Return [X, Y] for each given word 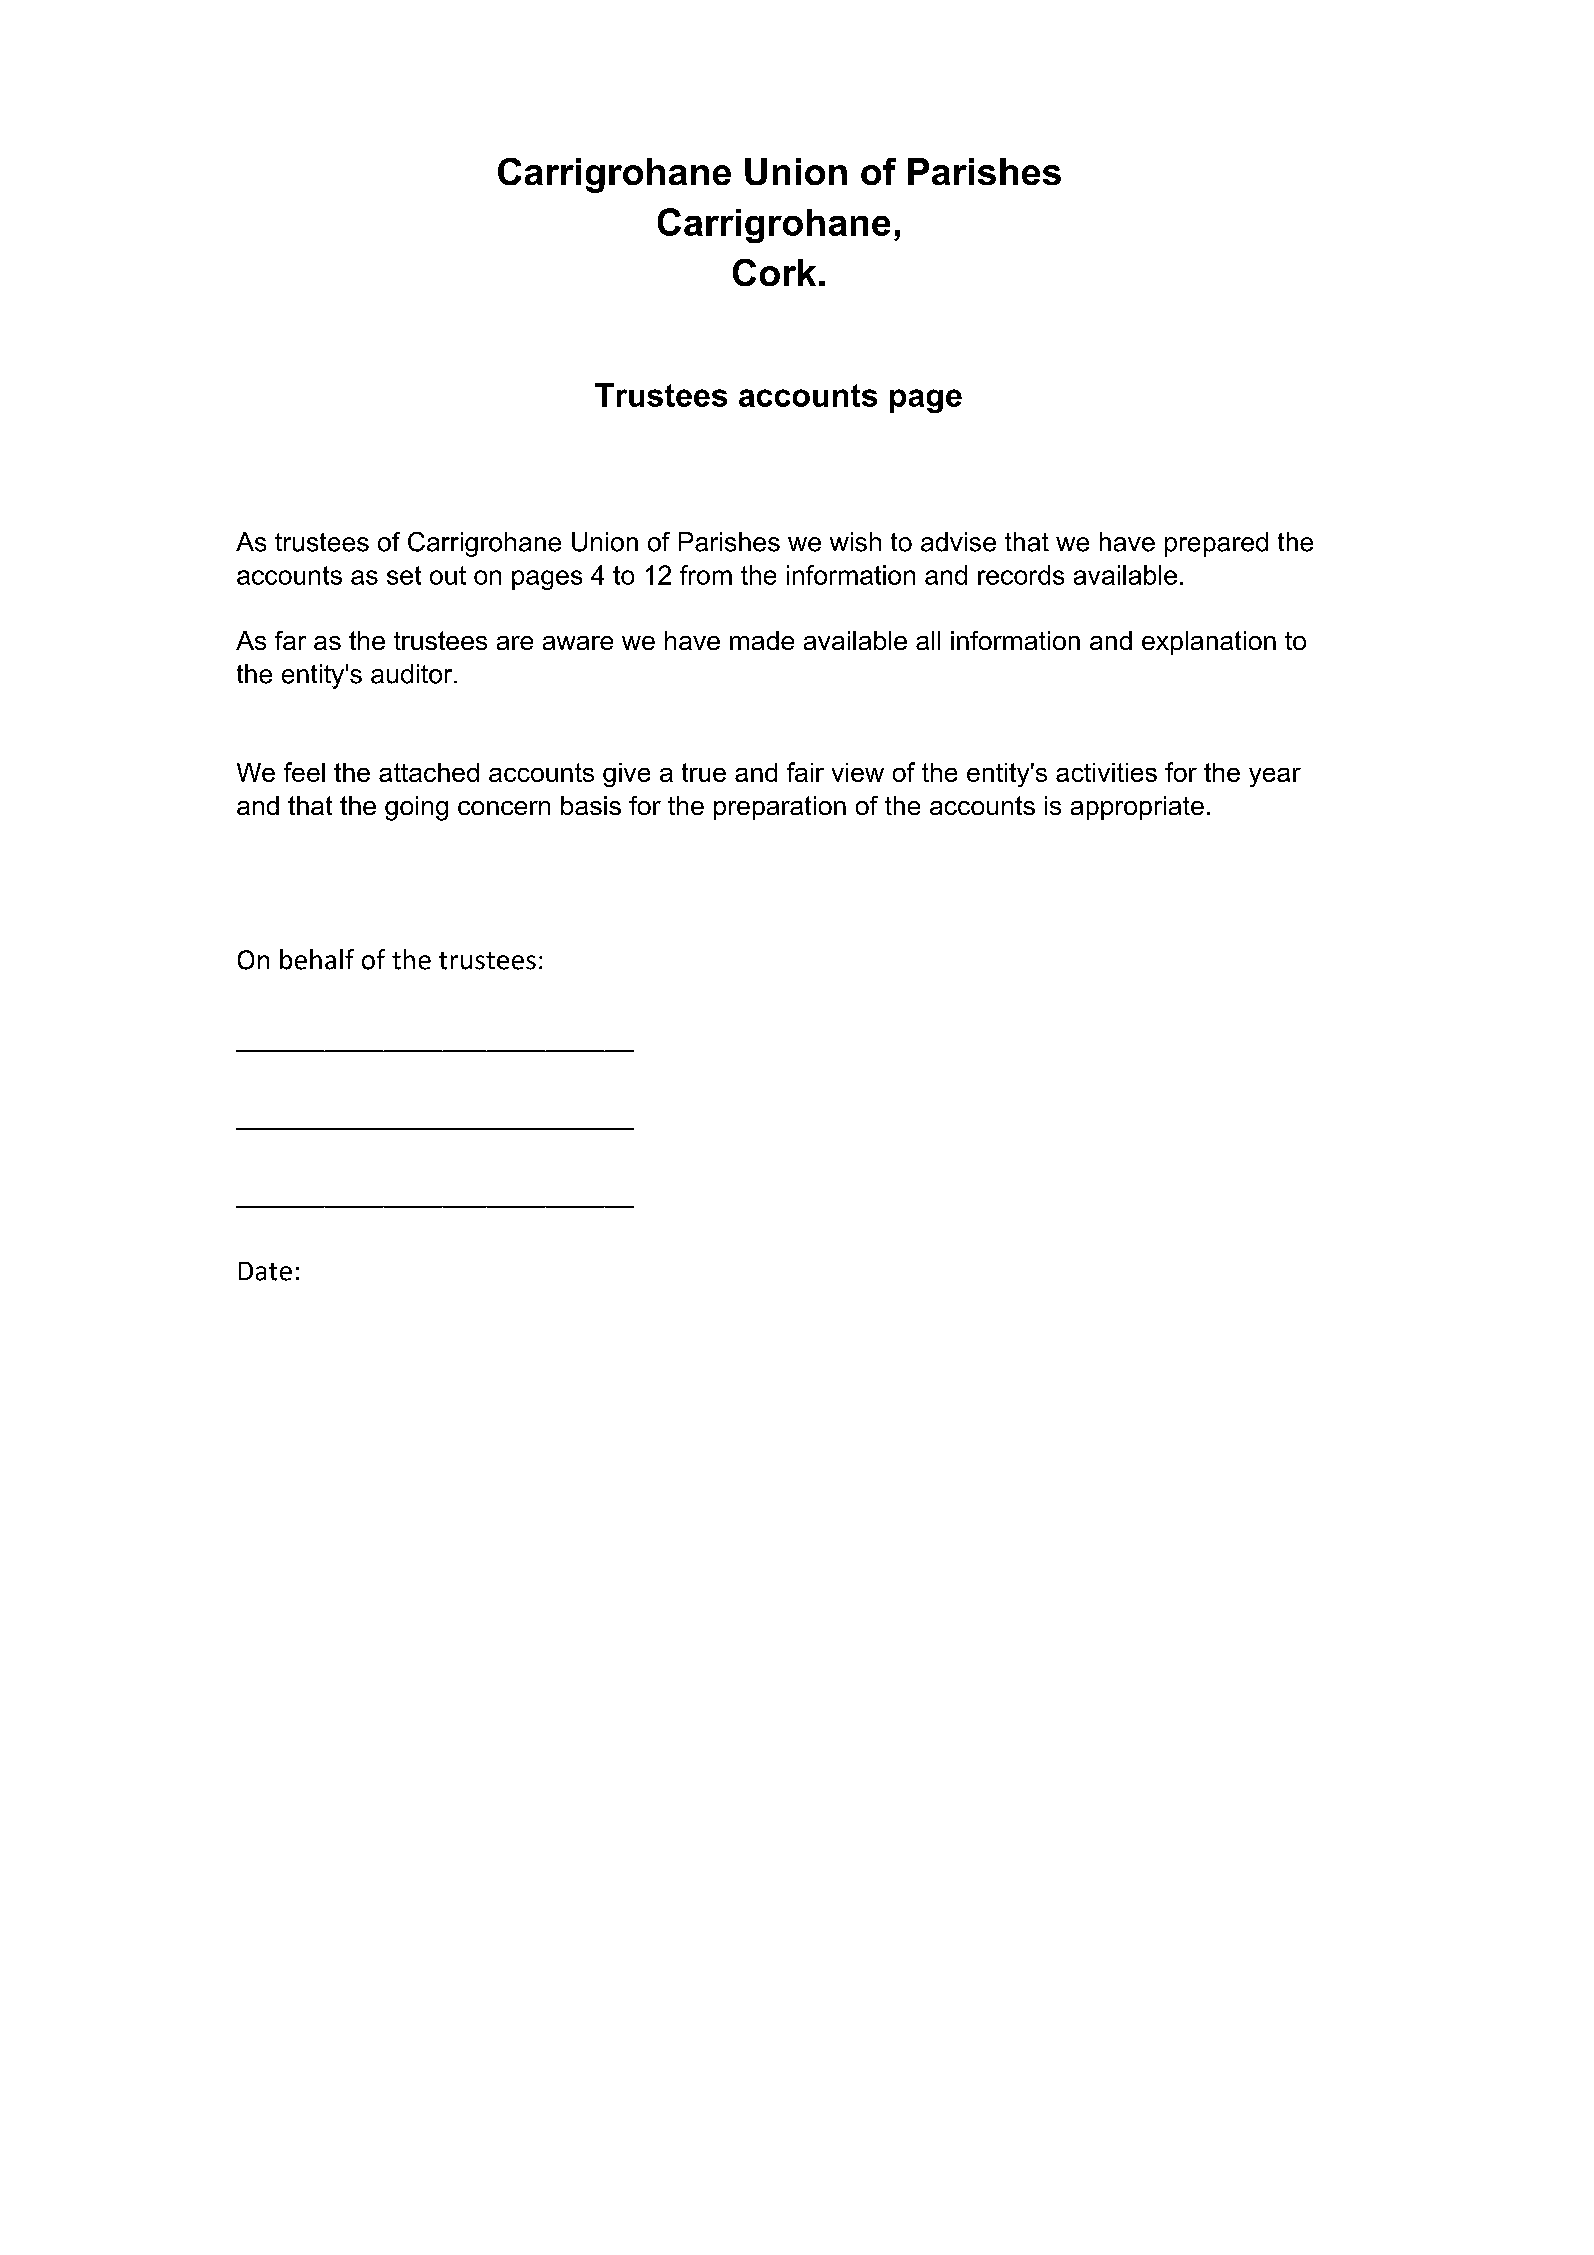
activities [1106, 772]
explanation [1209, 643]
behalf [317, 959]
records [1021, 575]
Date [265, 1271]
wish [855, 542]
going [416, 808]
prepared [1216, 544]
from [706, 575]
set [404, 575]
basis [591, 805]
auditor [413, 674]
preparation [780, 808]
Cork [774, 272]
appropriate [1137, 808]
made [762, 640]
